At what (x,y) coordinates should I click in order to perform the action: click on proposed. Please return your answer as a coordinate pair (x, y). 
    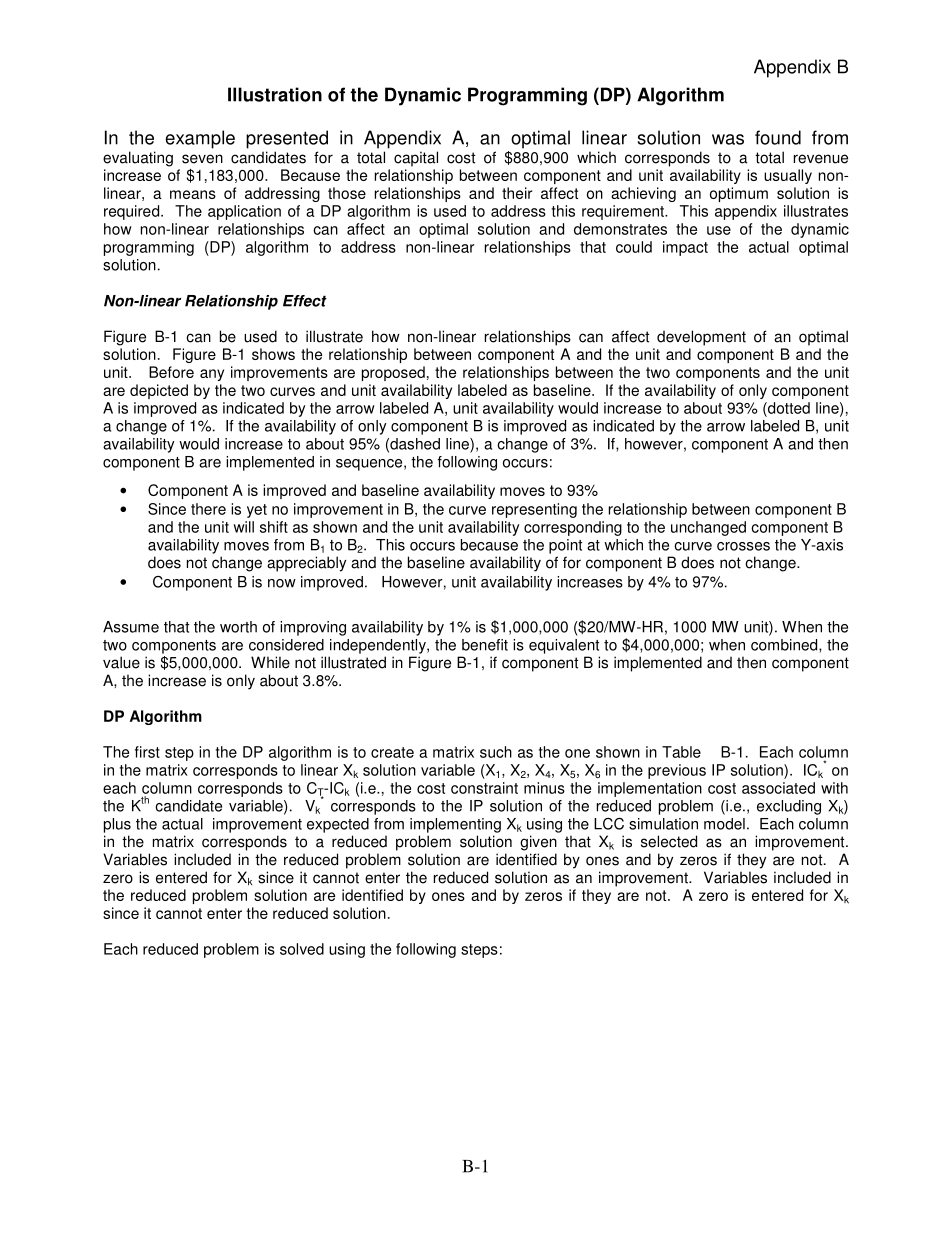
    Looking at the image, I should click on (393, 373).
